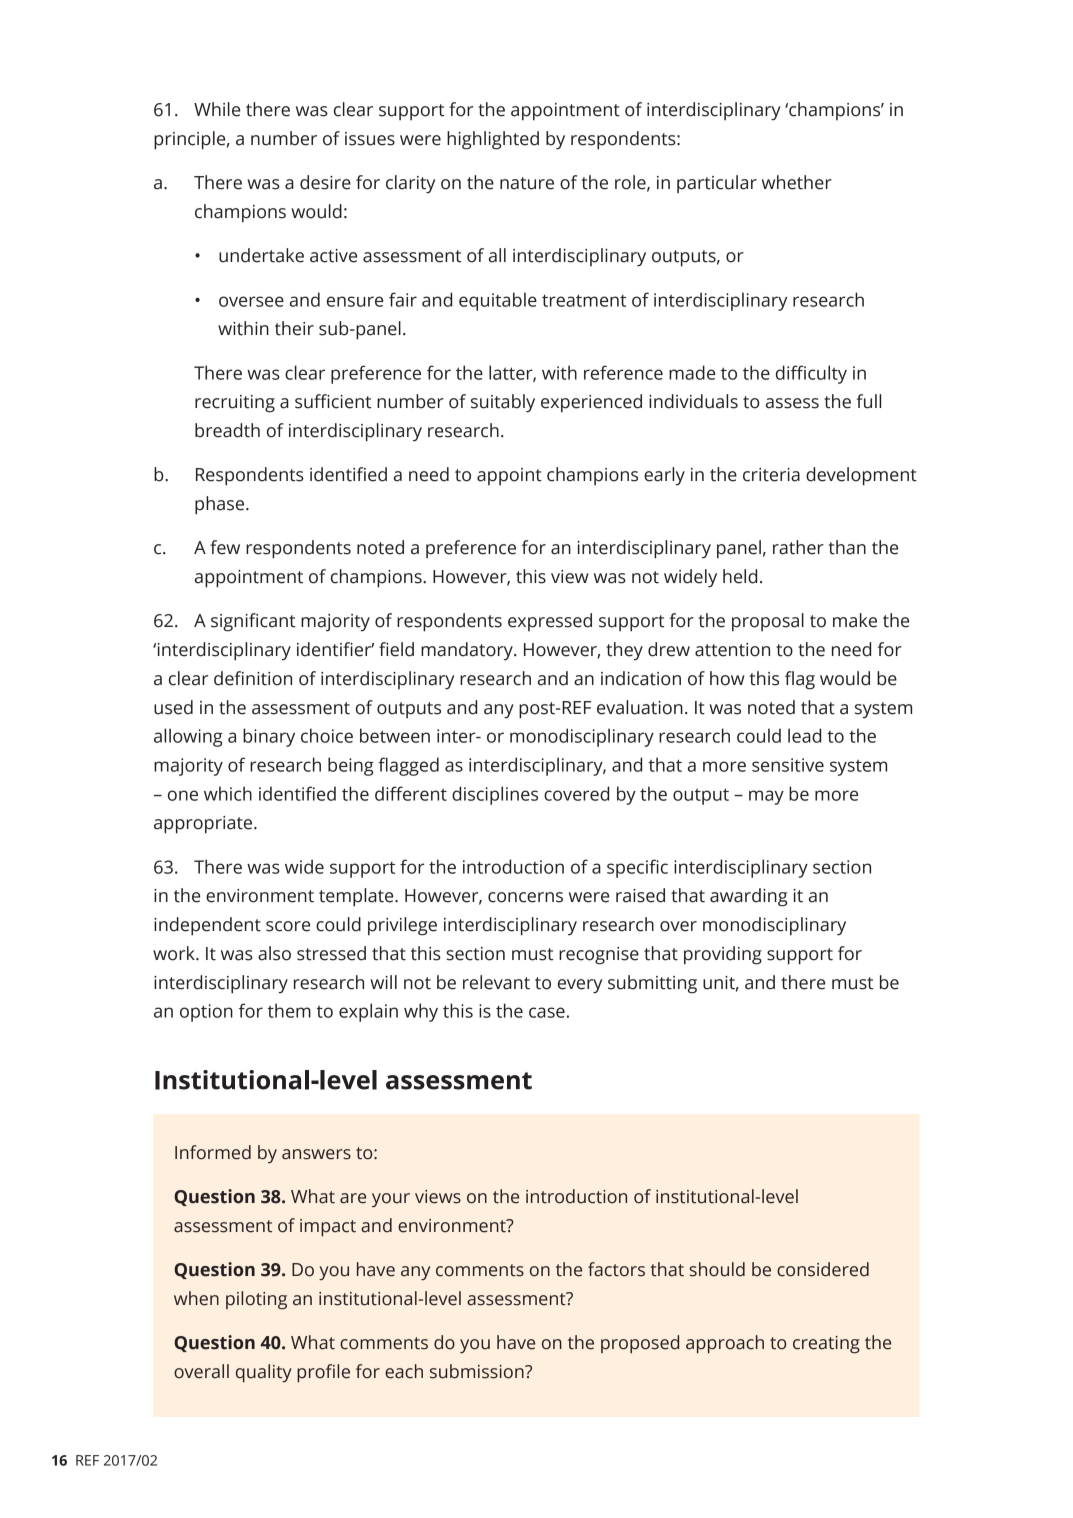 The height and width of the screenshot is (1518, 1073). What do you see at coordinates (495, 795) in the screenshot?
I see `disciplines` at bounding box center [495, 795].
